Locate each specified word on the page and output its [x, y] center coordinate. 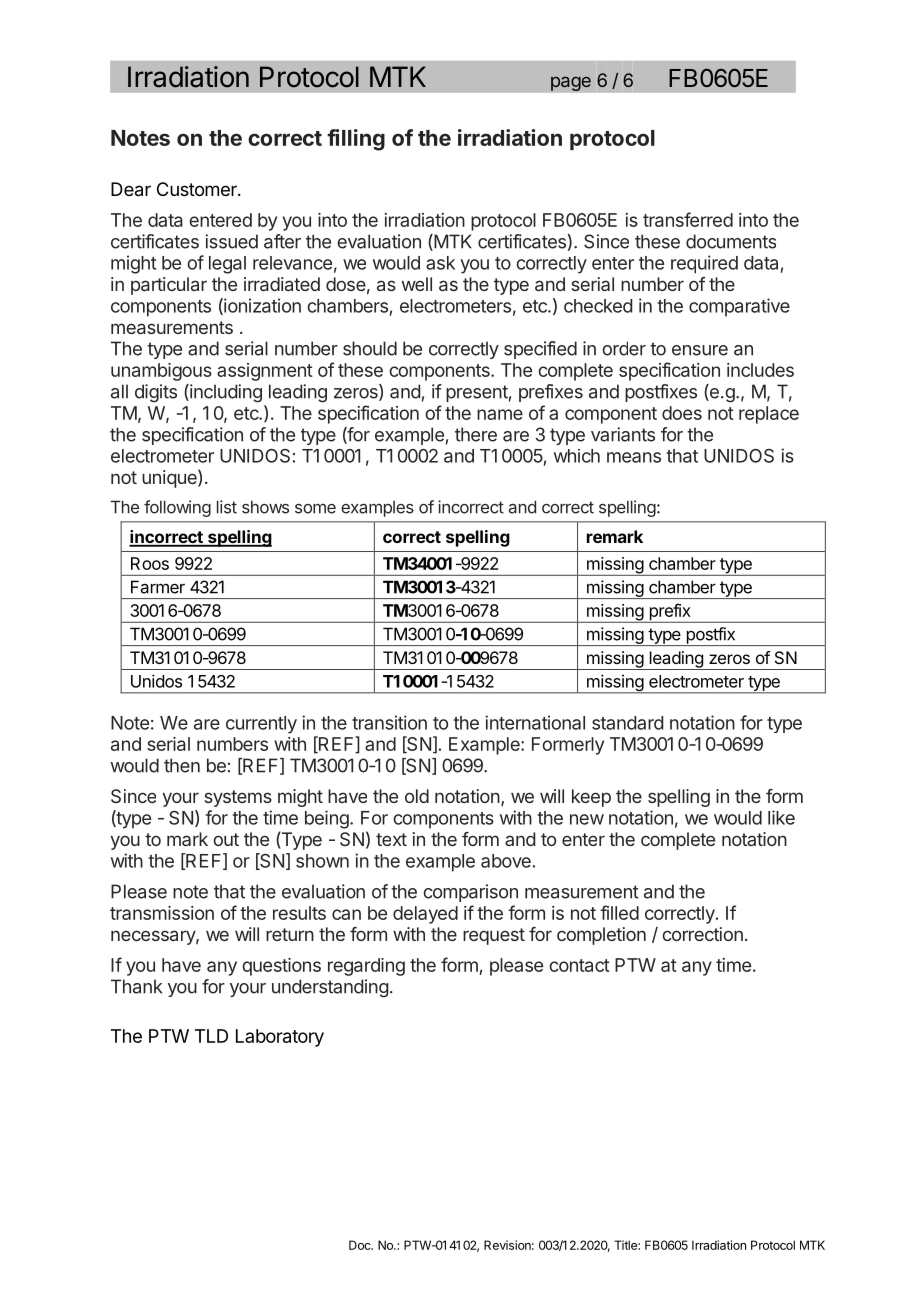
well [417, 284]
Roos [150, 563]
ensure [700, 350]
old [417, 796]
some [315, 509]
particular [169, 286]
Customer [198, 189]
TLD [211, 1036]
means [634, 457]
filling [356, 140]
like [781, 817]
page [571, 83]
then [182, 765]
